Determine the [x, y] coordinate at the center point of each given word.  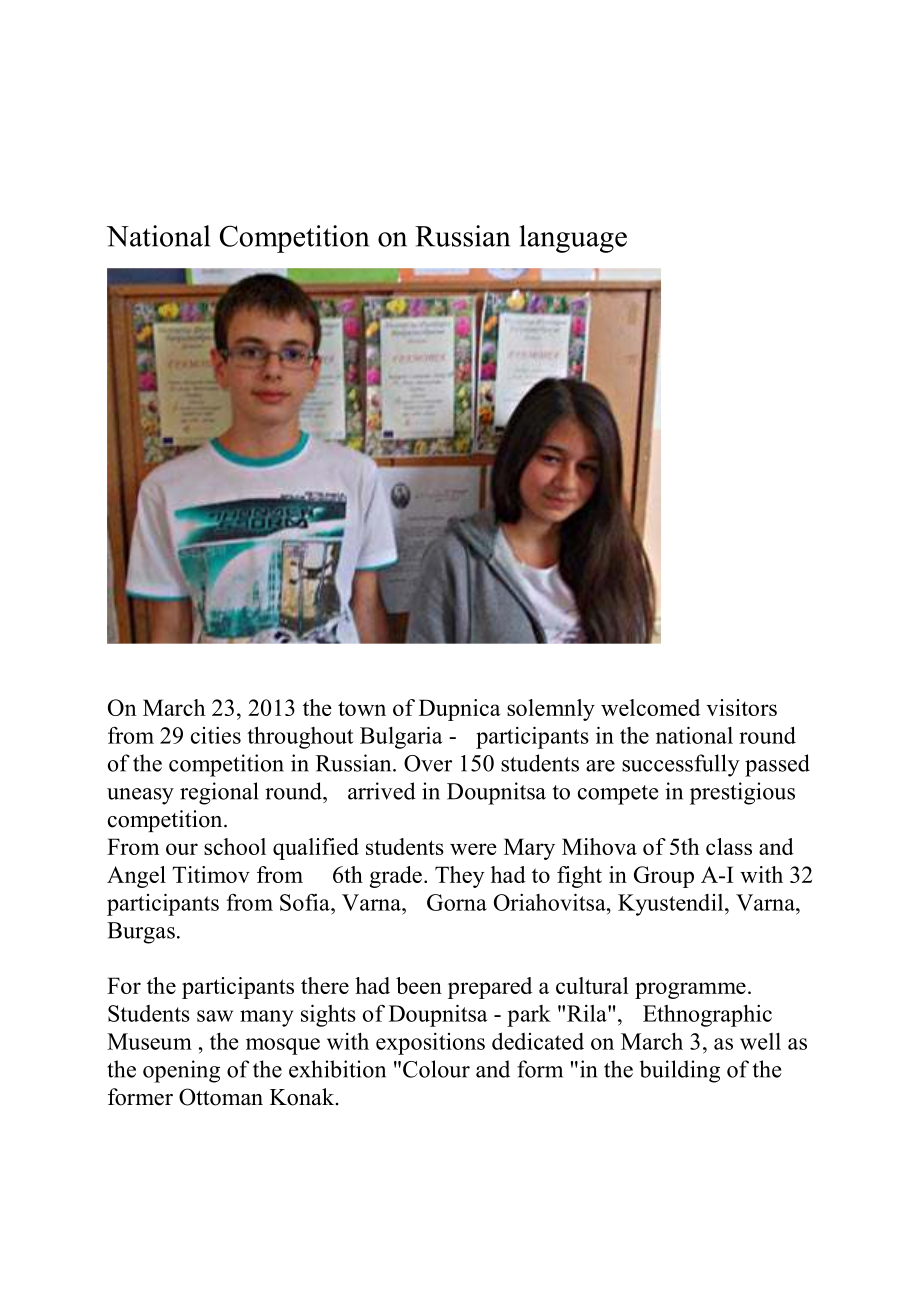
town [362, 708]
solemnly [551, 710]
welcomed [650, 707]
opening [181, 1071]
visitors [741, 707]
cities [216, 735]
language [573, 239]
